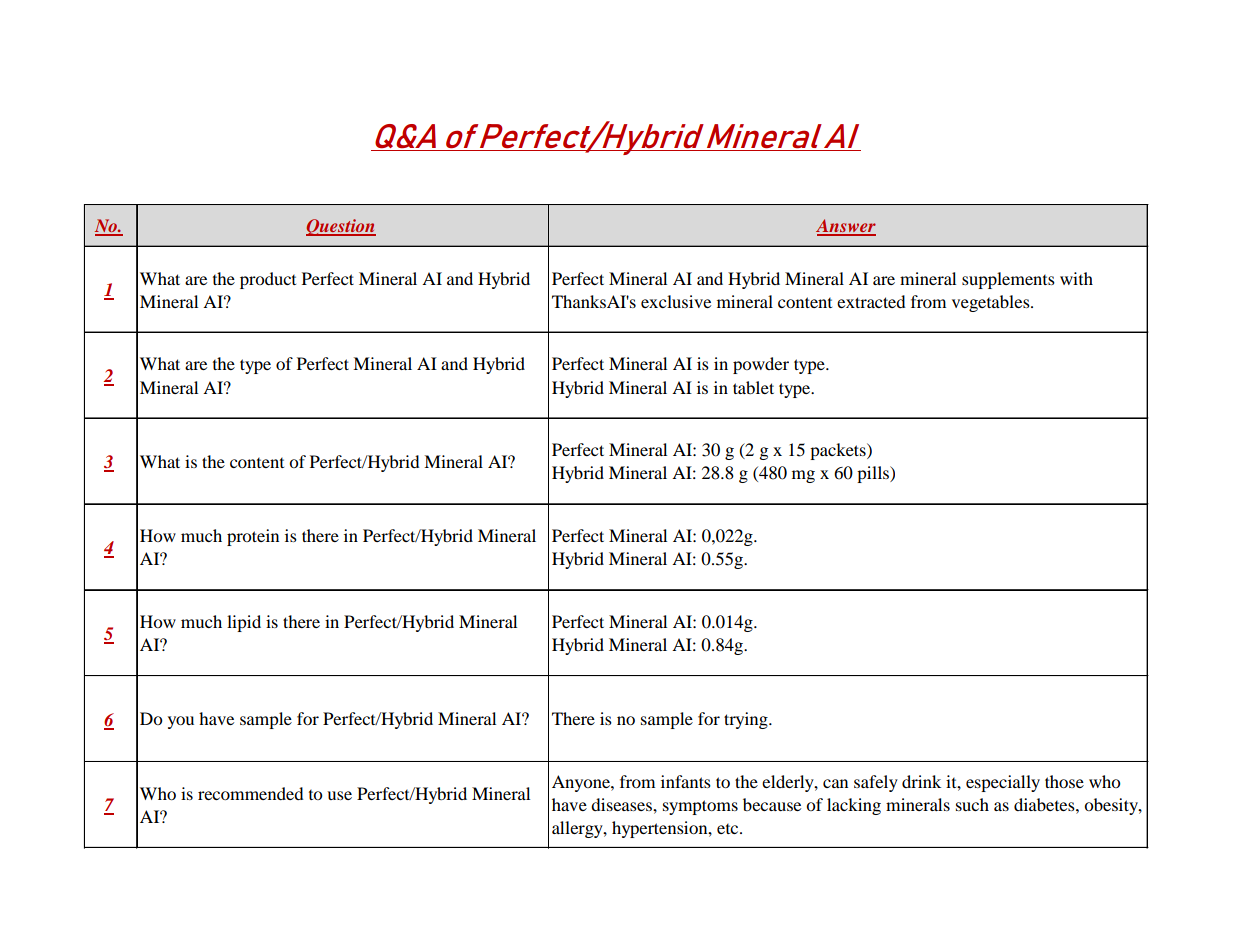  Describe the element at coordinates (341, 227) in the document. I see `Question` at that location.
